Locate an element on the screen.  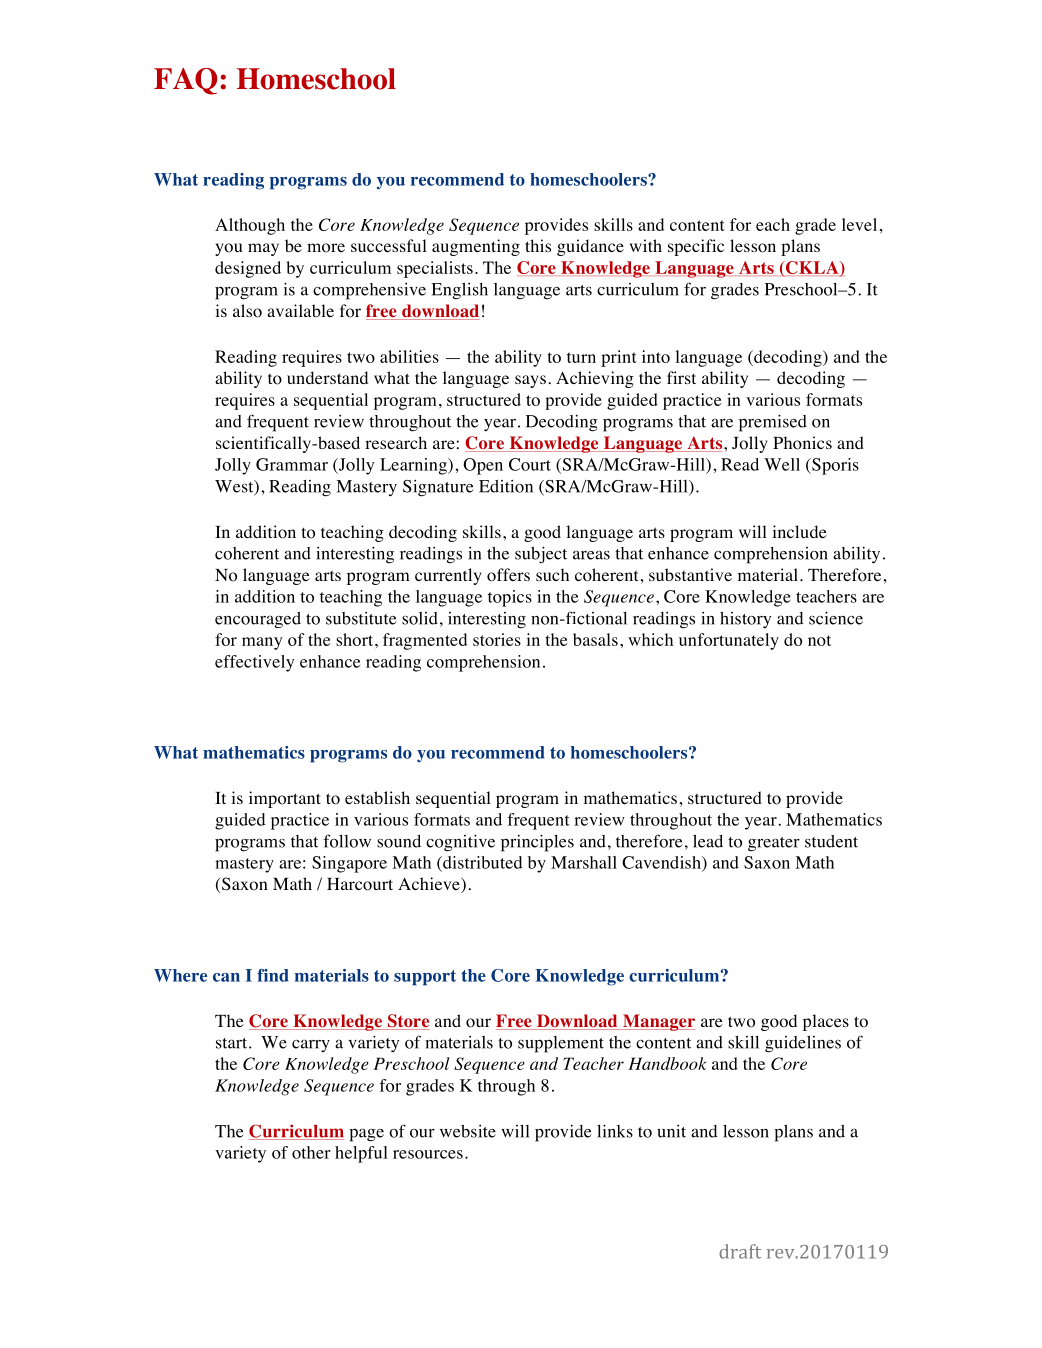
stories is located at coordinates (497, 639).
